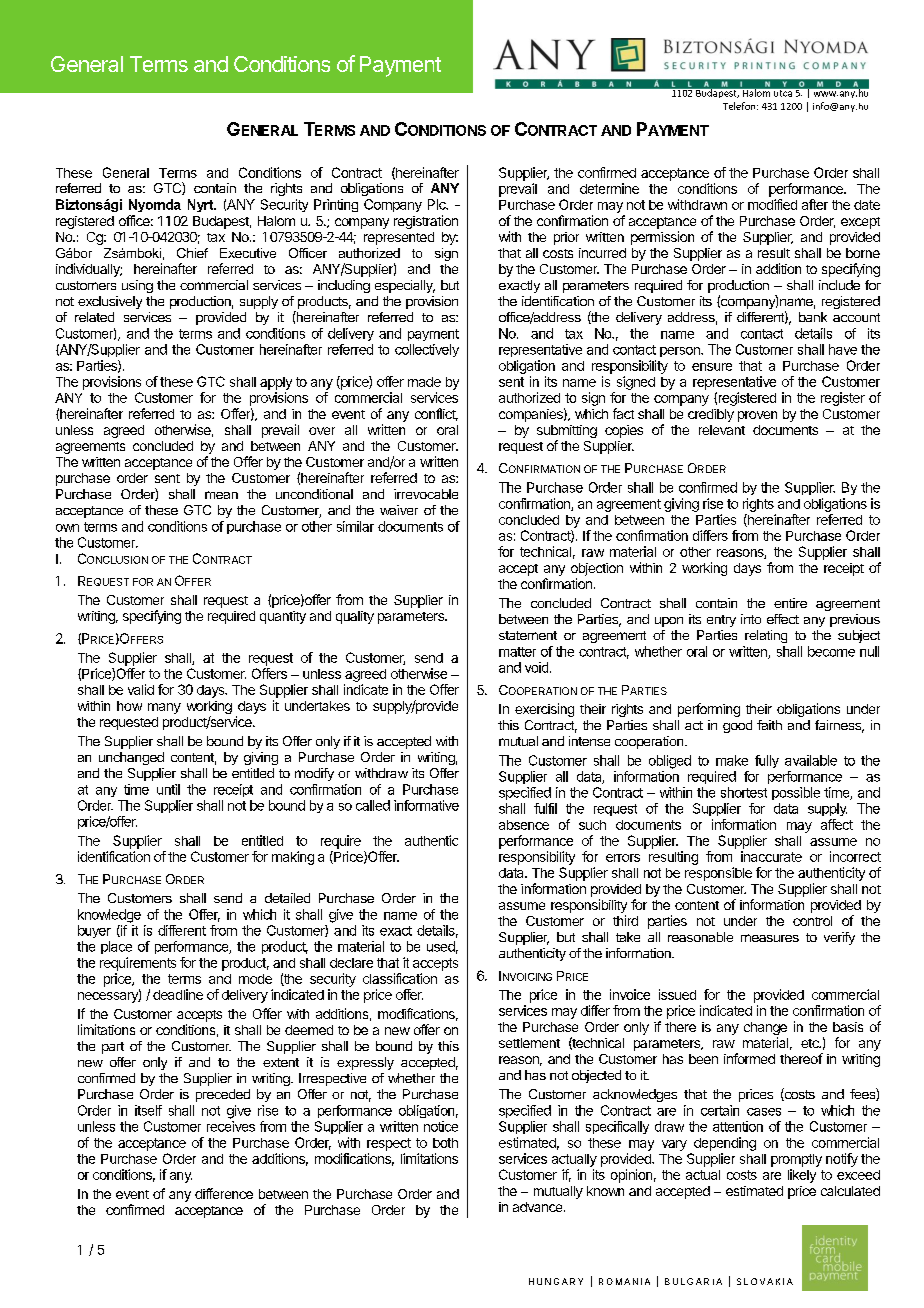 The image size is (924, 1308). What do you see at coordinates (524, 825) in the screenshot?
I see `absence` at bounding box center [524, 825].
